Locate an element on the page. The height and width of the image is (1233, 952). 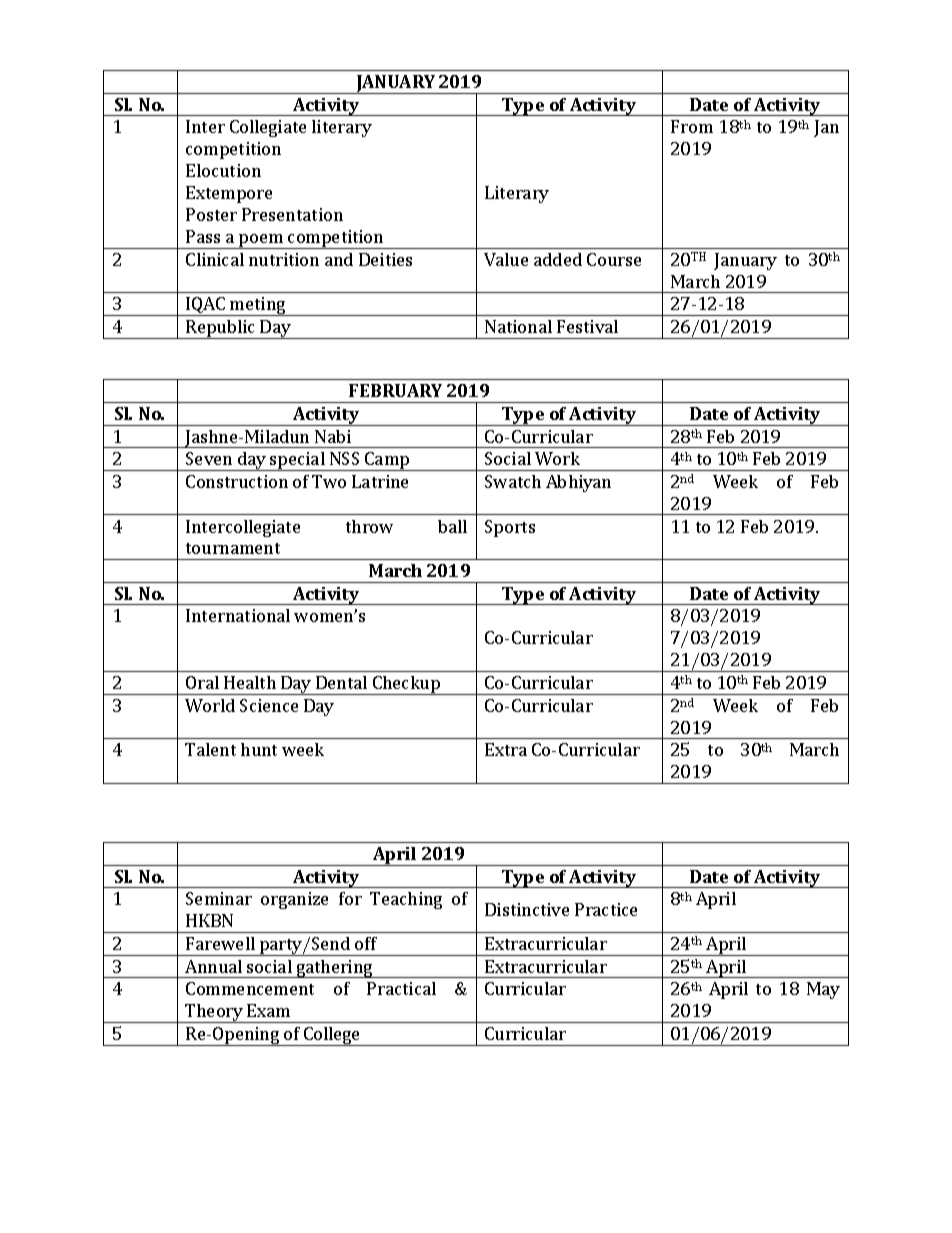
From is located at coordinates (692, 126).
